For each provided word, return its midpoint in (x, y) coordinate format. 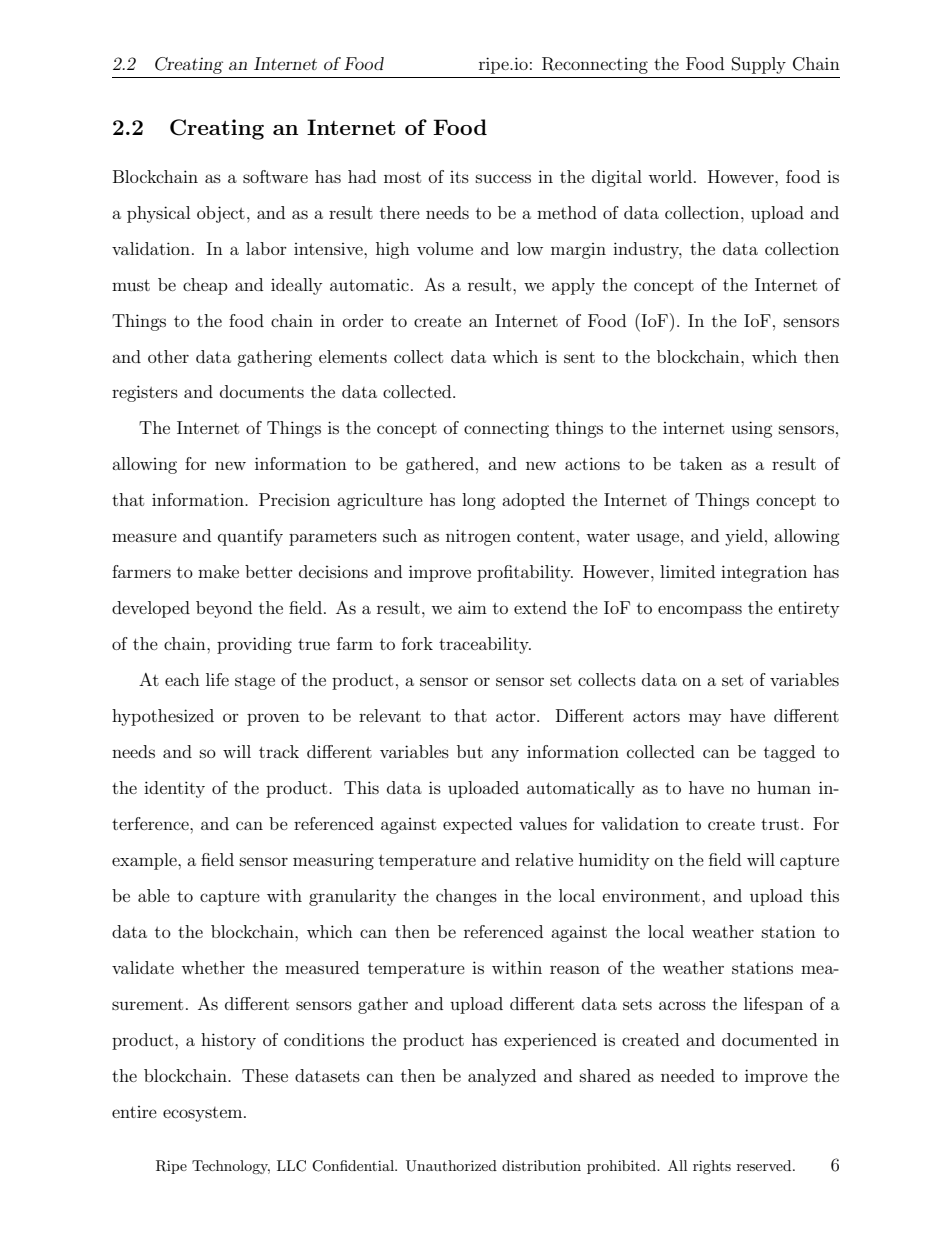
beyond (224, 609)
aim (472, 608)
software (275, 176)
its (459, 177)
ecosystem (204, 1114)
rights (712, 1167)
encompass (700, 611)
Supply (759, 65)
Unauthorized (451, 1166)
